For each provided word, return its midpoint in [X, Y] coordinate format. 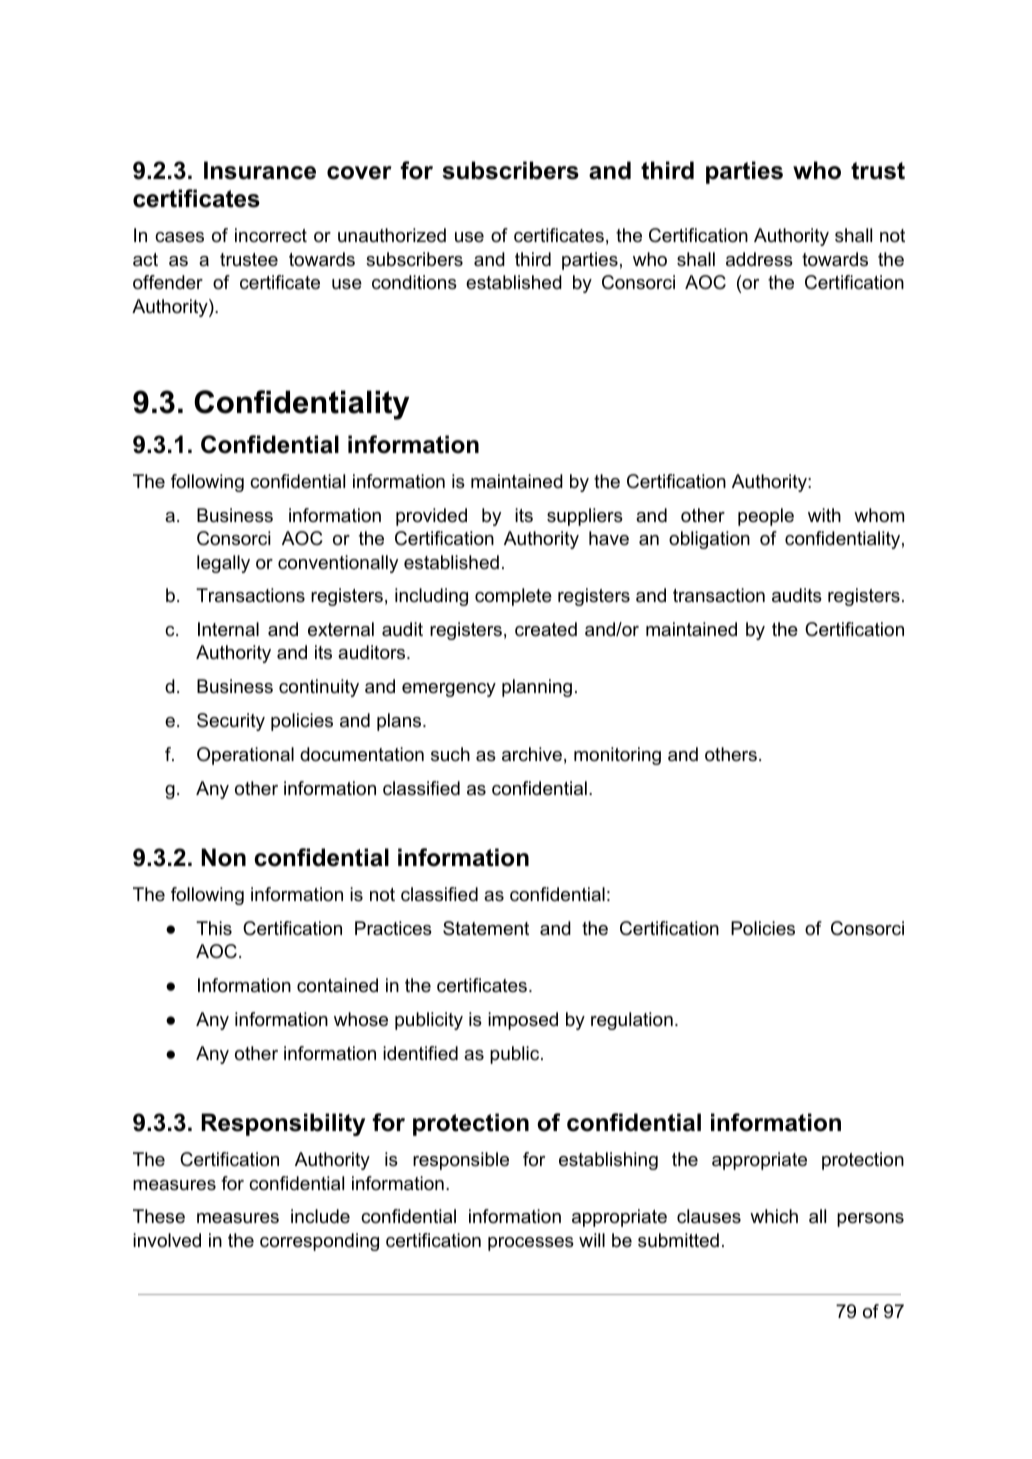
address [759, 259]
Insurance [260, 170]
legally [223, 564]
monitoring [617, 756]
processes [531, 1244]
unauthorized [392, 235]
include [320, 1216]
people [766, 517]
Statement [486, 928]
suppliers [585, 517]
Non [223, 857]
